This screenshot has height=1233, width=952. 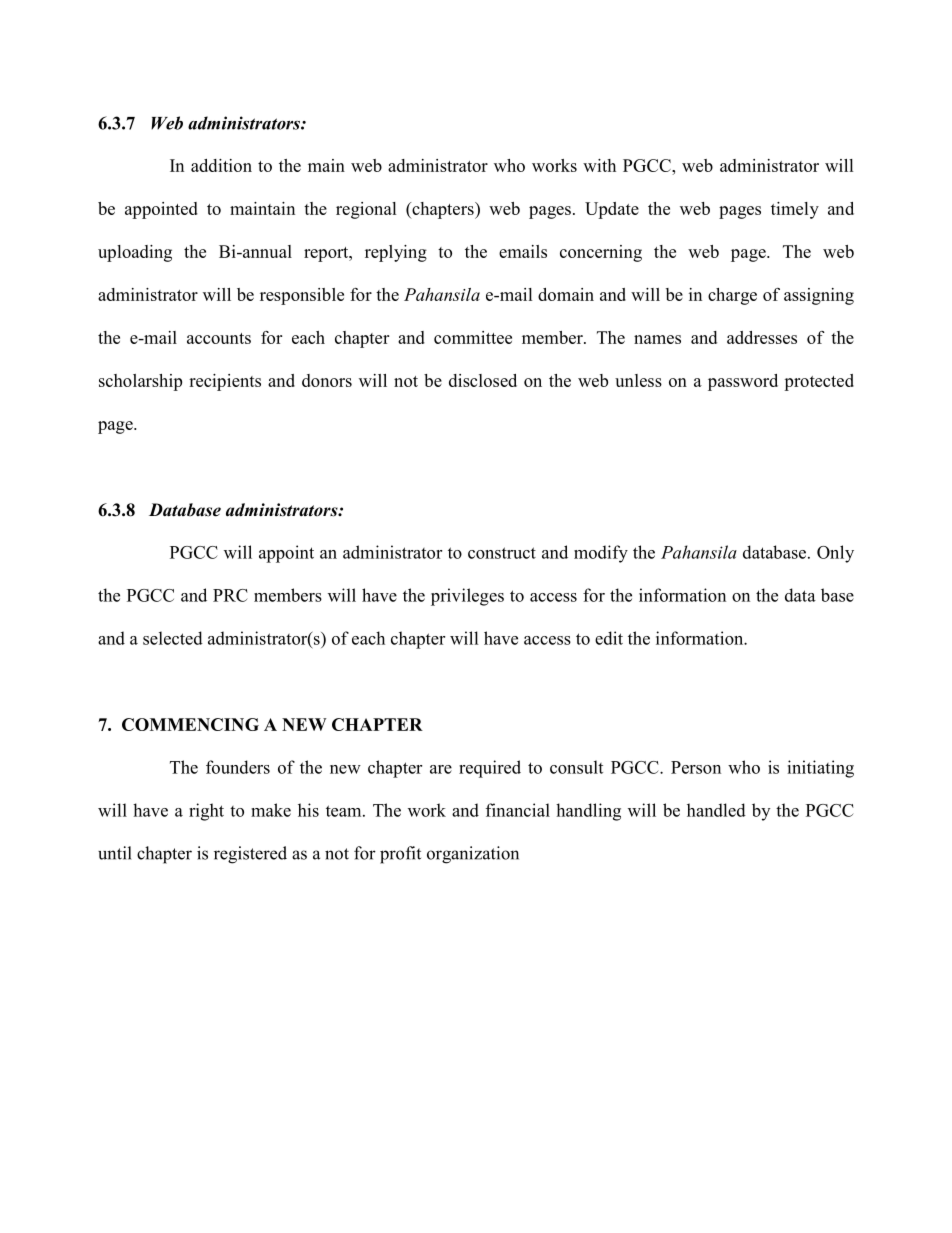 What do you see at coordinates (173, 638) in the screenshot?
I see `selected` at bounding box center [173, 638].
